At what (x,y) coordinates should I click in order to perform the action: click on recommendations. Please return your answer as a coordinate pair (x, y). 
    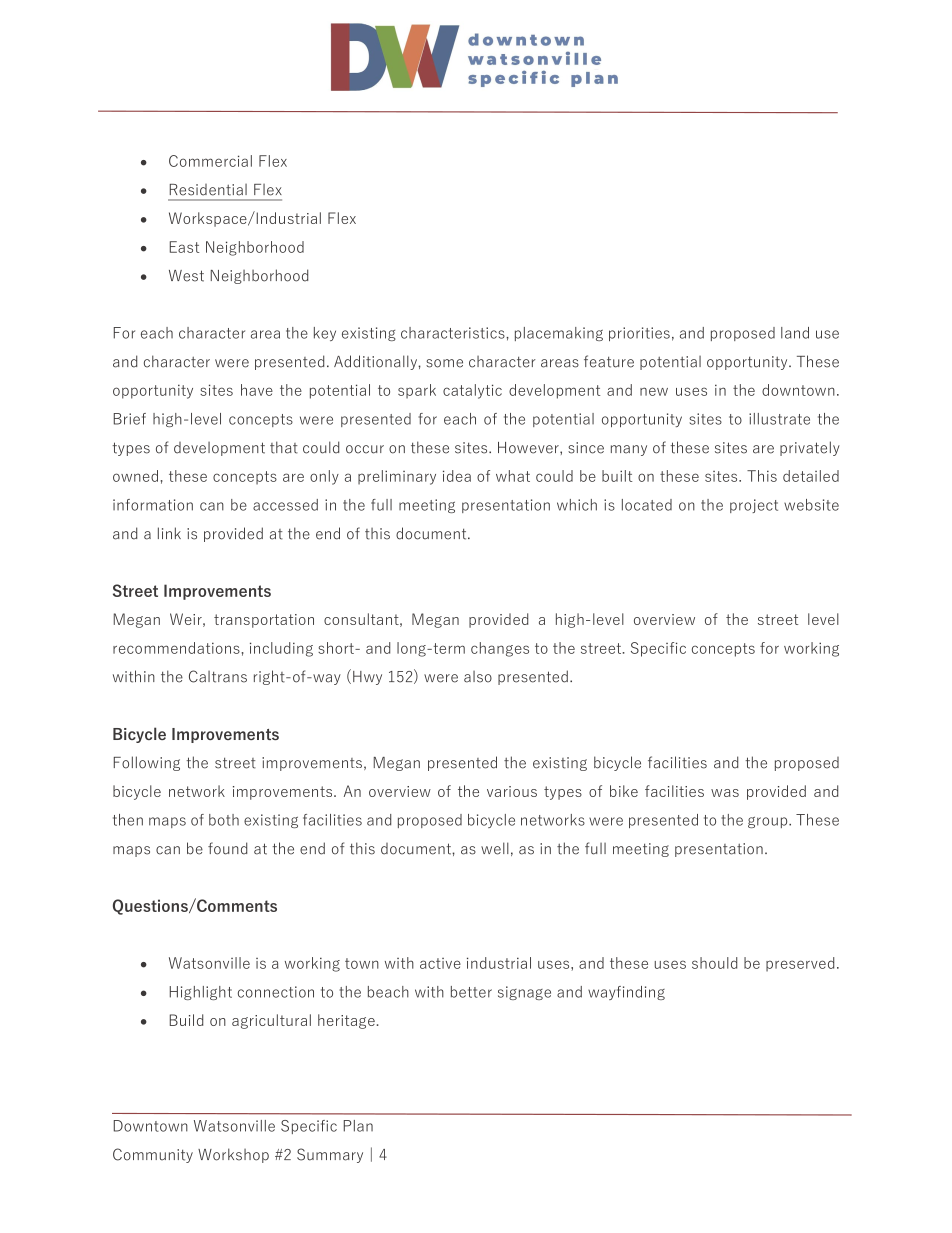
    Looking at the image, I should click on (176, 648).
